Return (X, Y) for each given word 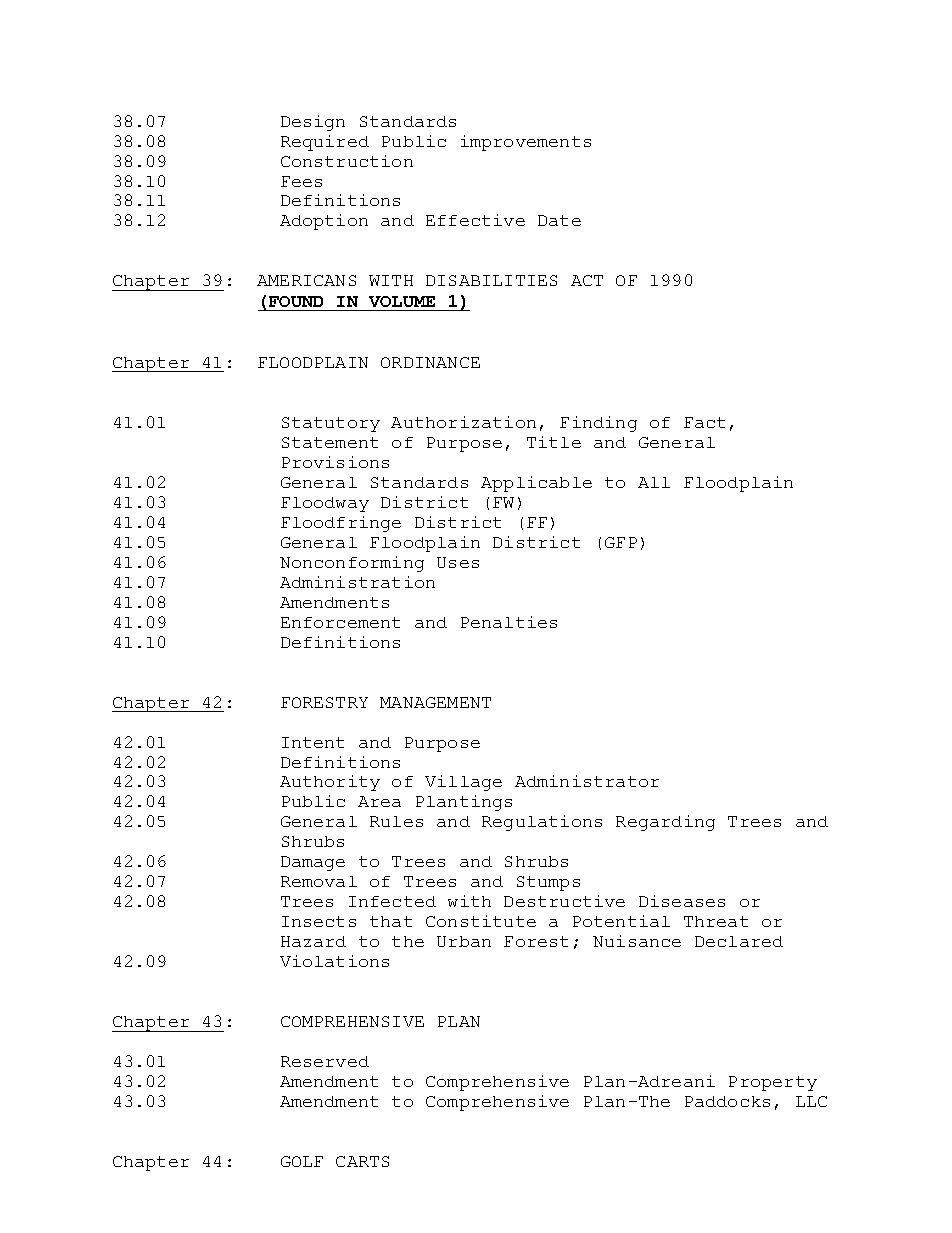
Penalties (509, 622)
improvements (526, 143)
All (654, 482)
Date (559, 220)
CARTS (362, 1161)
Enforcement (340, 622)
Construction (347, 161)
